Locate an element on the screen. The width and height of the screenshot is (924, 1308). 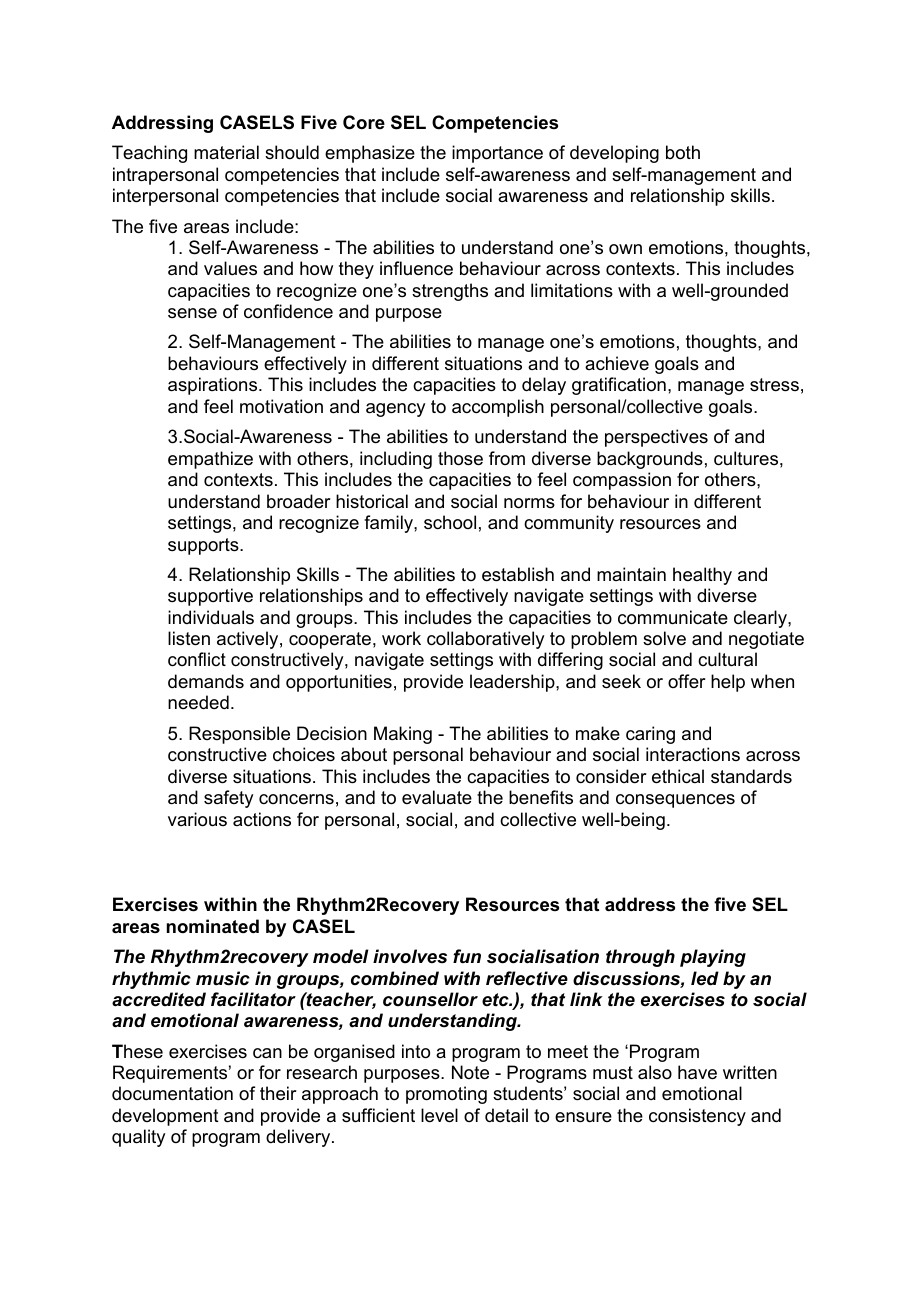
importance is located at coordinates (497, 154).
